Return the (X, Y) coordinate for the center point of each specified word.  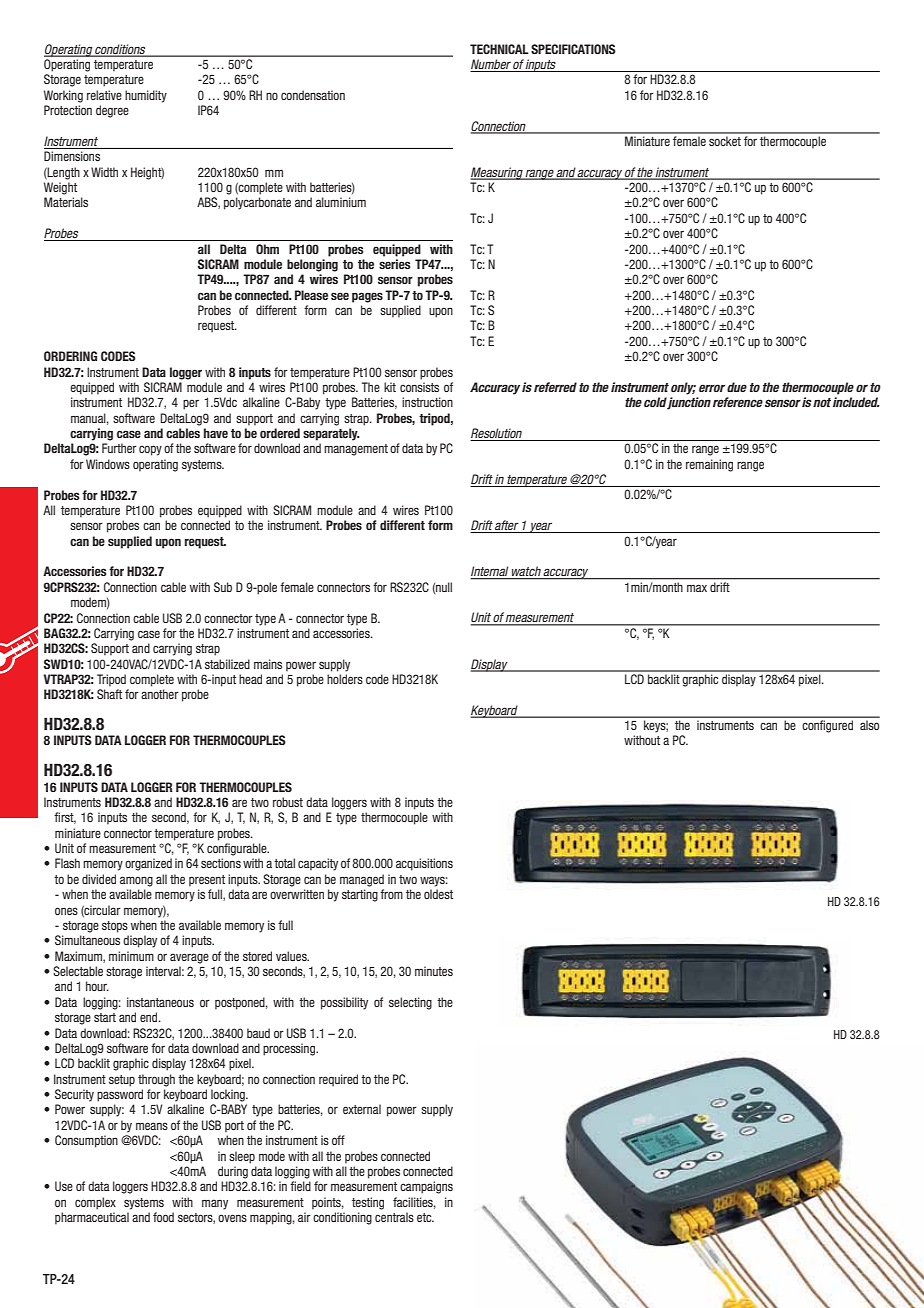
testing (368, 1203)
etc (425, 1217)
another (160, 694)
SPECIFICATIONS (573, 49)
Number (491, 65)
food (163, 1217)
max (697, 588)
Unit (481, 618)
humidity (146, 96)
